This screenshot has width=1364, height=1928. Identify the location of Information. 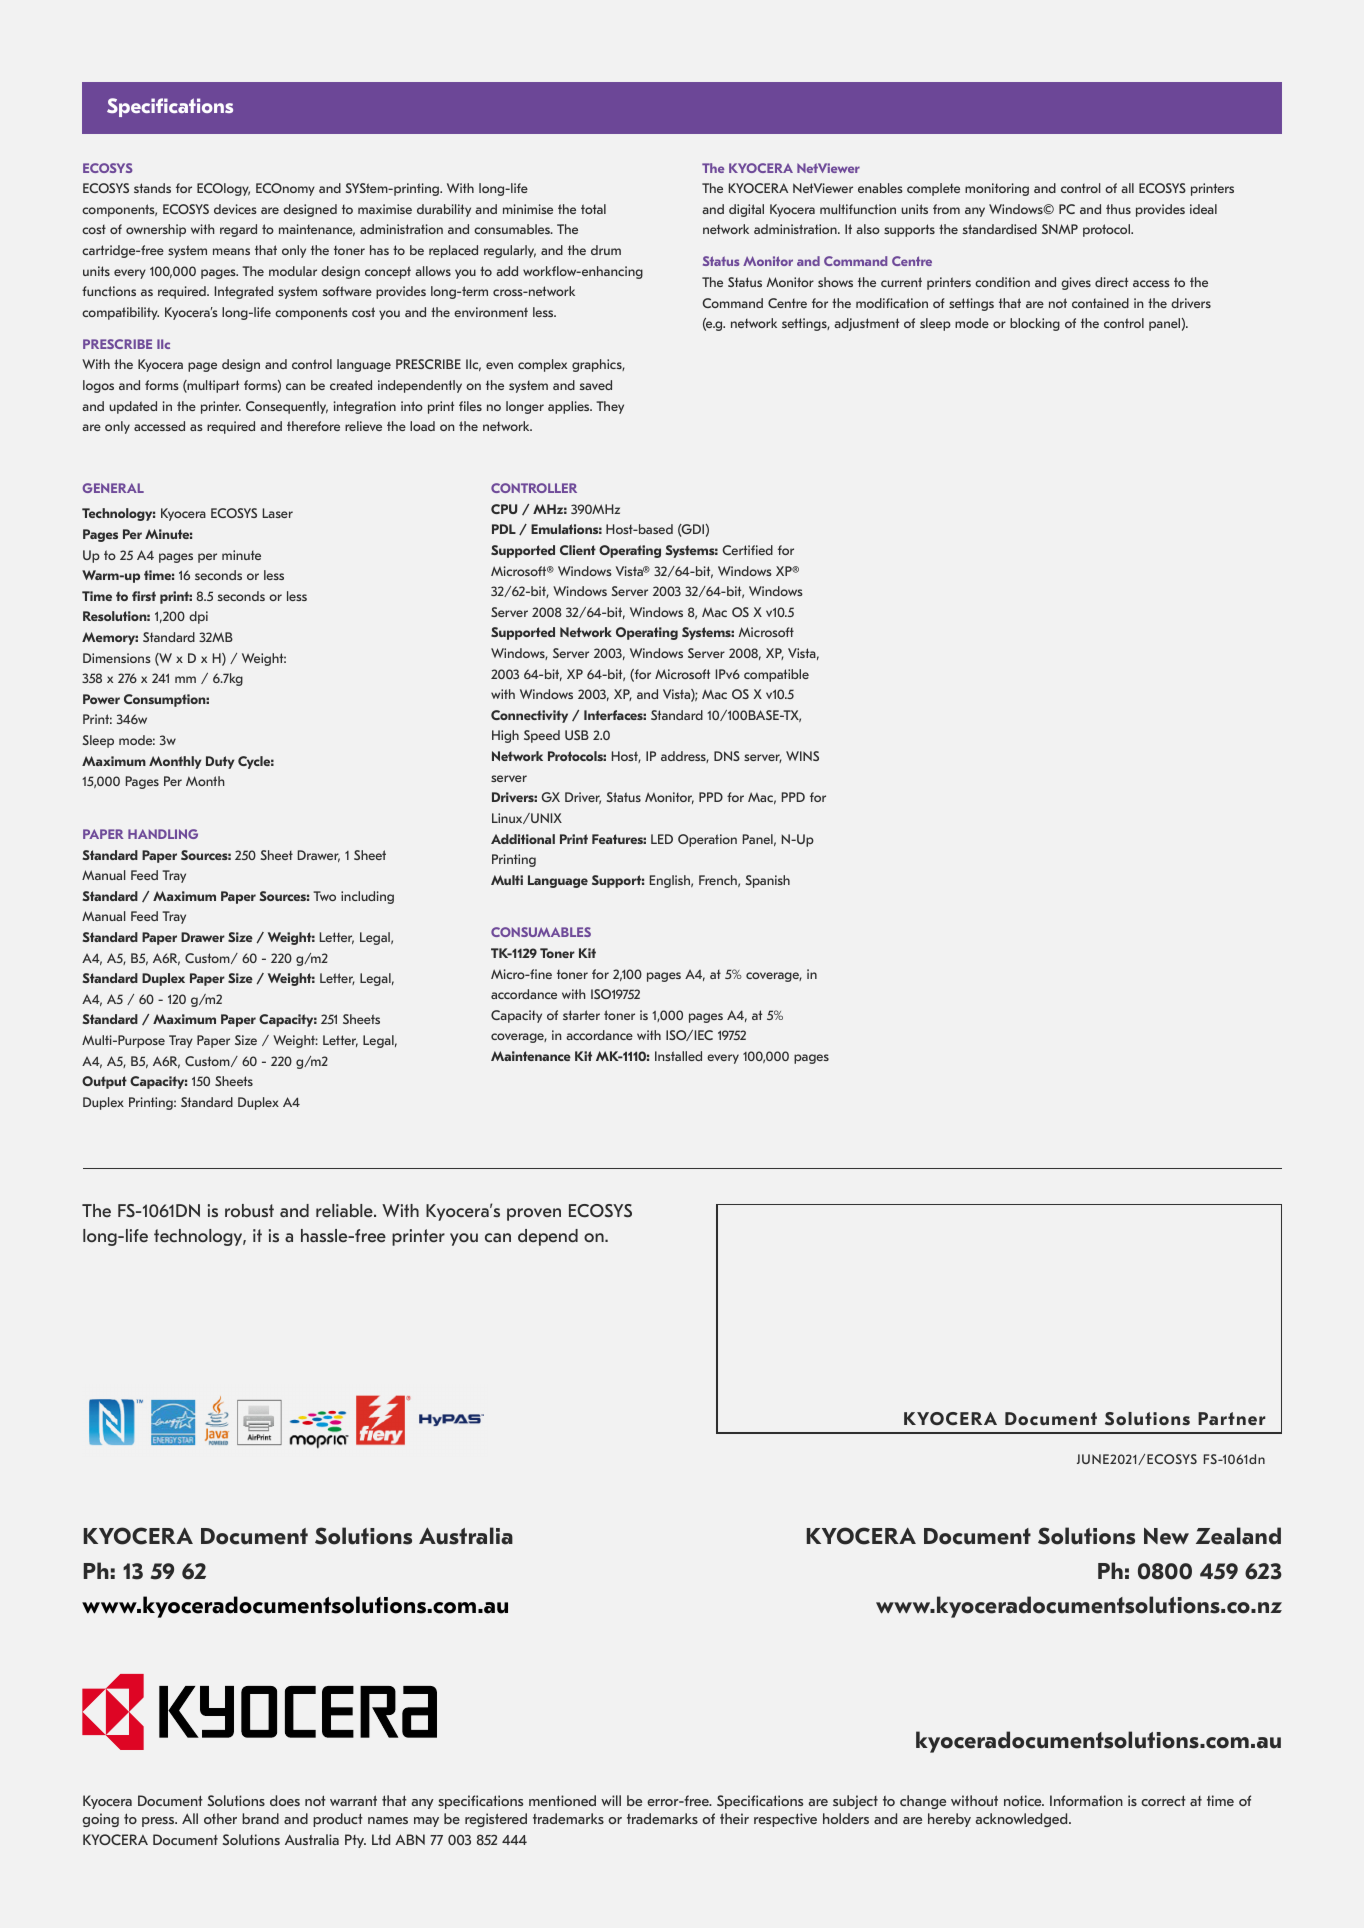
(1086, 1800).
